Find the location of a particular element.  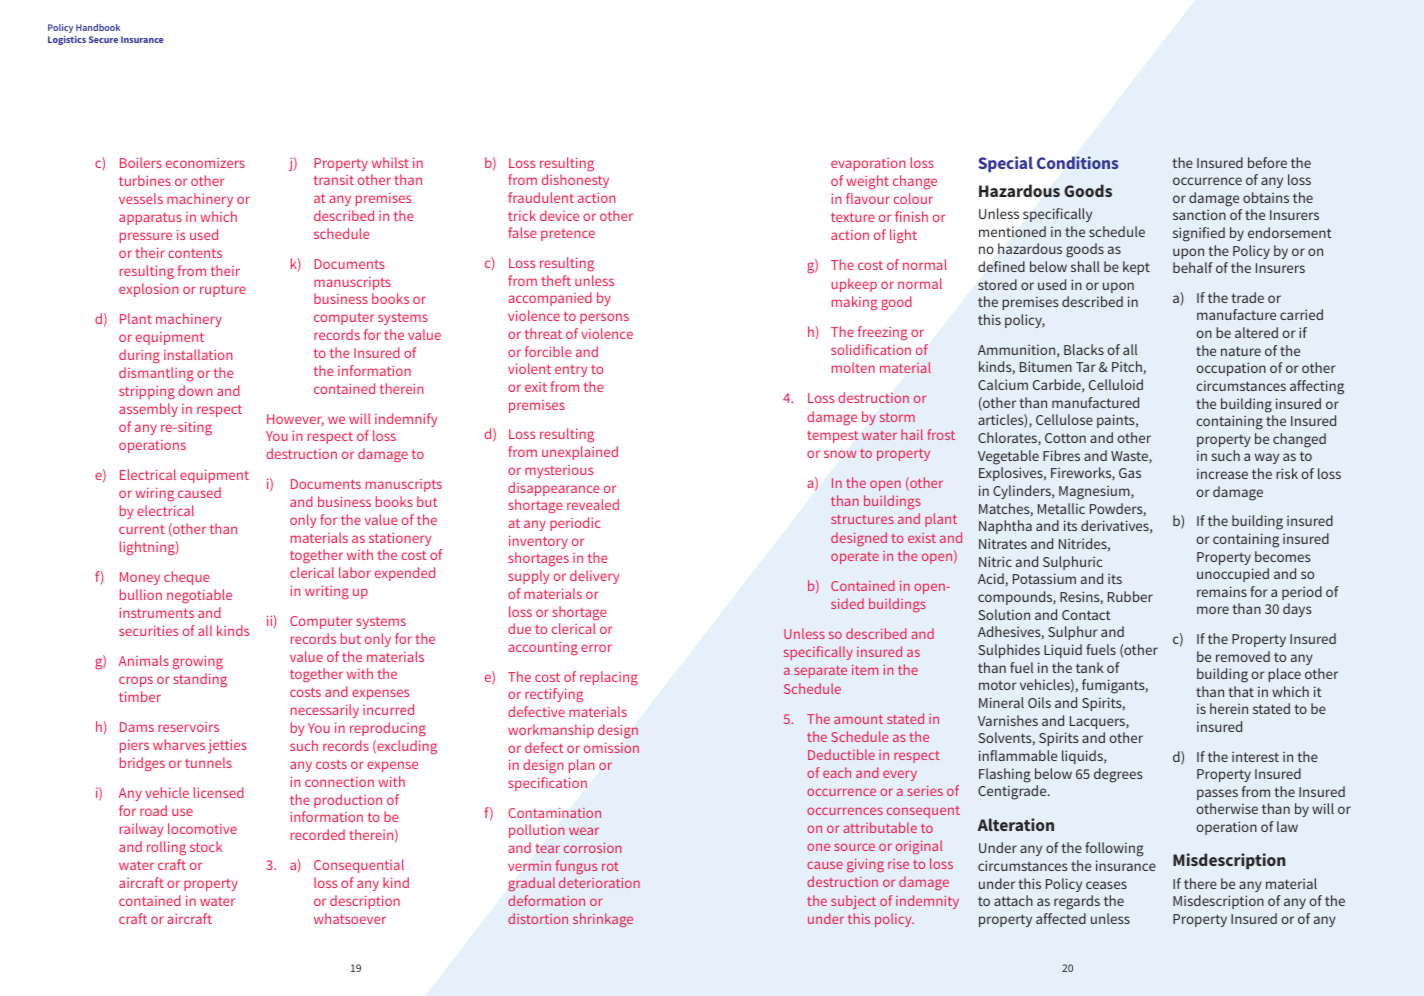

stock is located at coordinates (206, 846).
